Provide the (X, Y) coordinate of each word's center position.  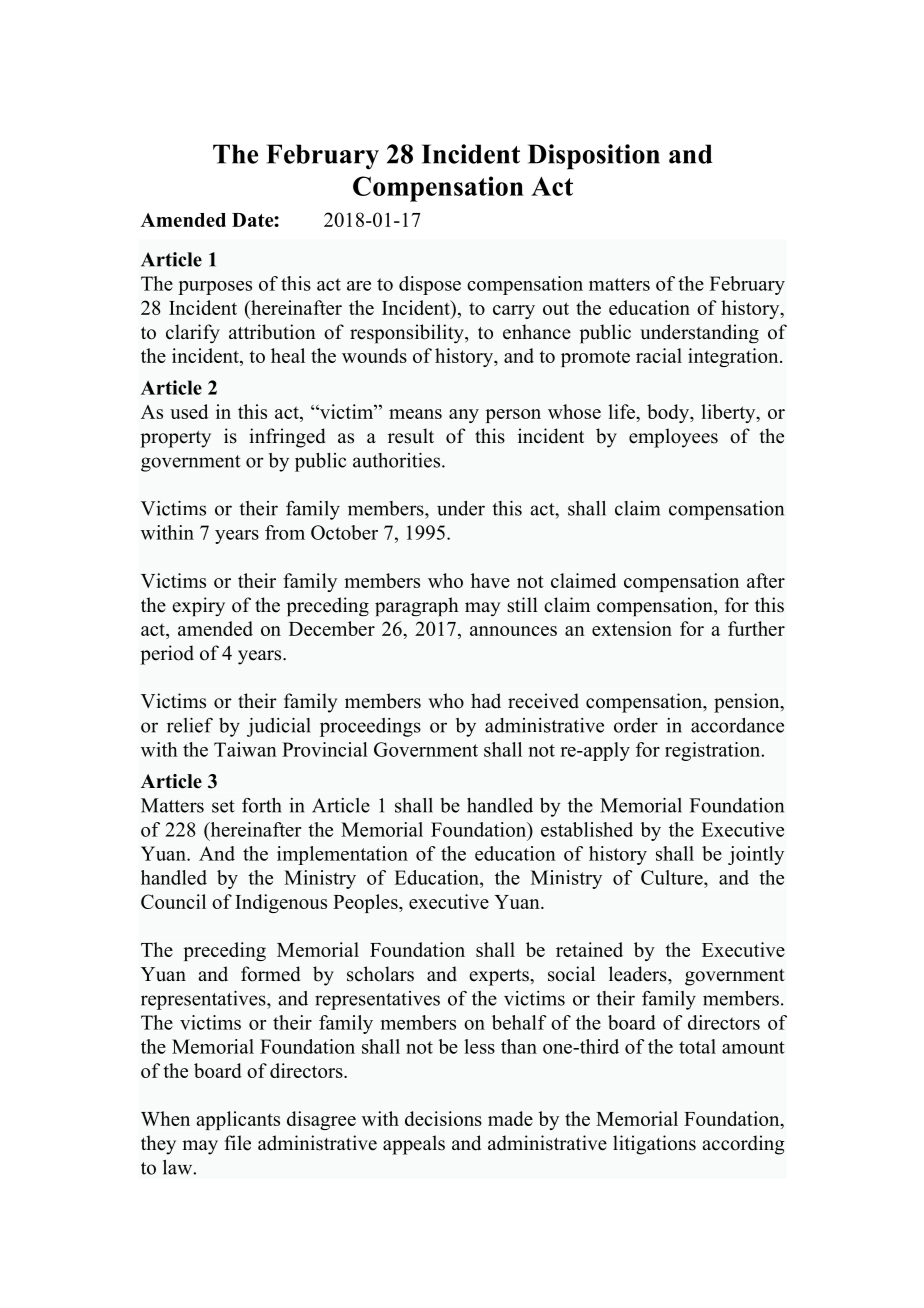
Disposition (594, 157)
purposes (215, 288)
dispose (430, 285)
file (238, 1143)
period (167, 655)
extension (632, 628)
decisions (443, 1118)
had (486, 701)
